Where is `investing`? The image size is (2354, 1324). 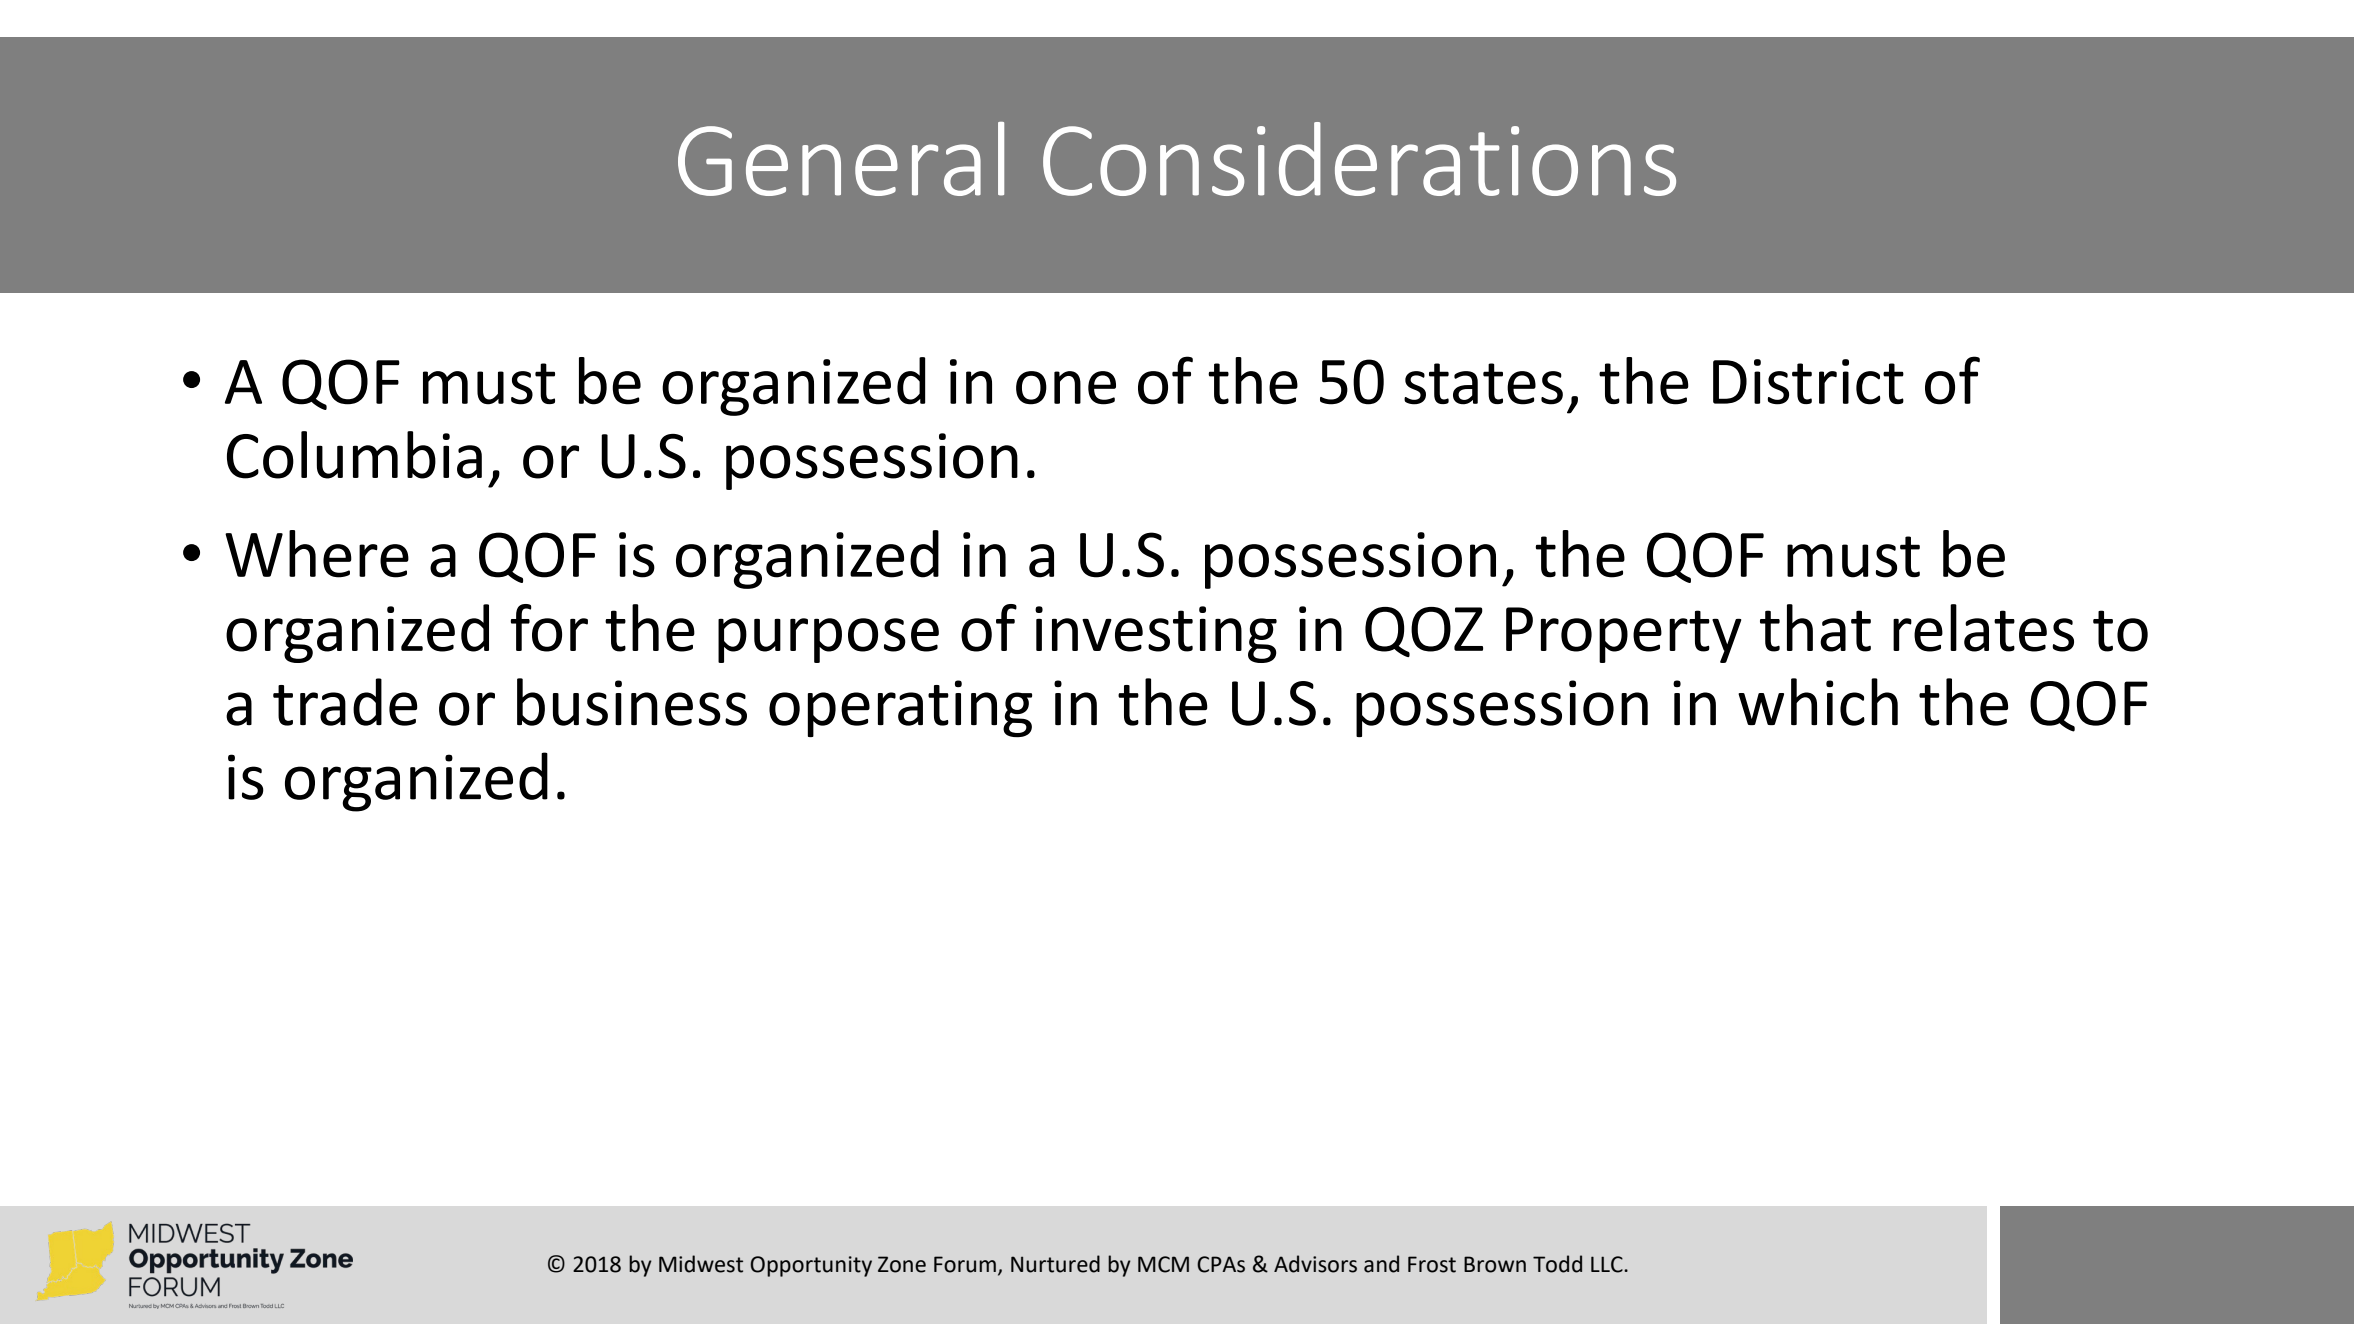 investing is located at coordinates (1156, 634).
